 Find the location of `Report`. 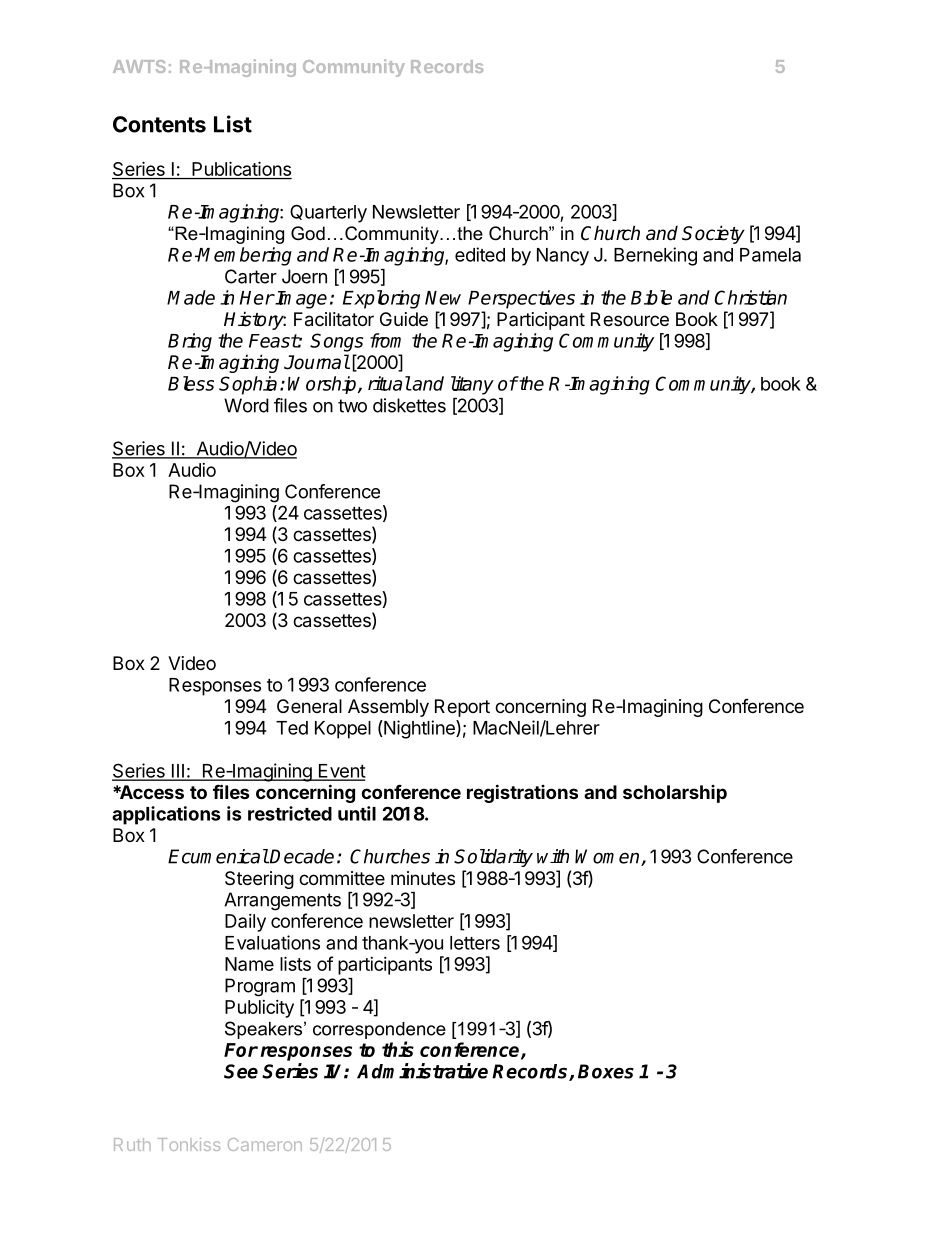

Report is located at coordinates (462, 708).
